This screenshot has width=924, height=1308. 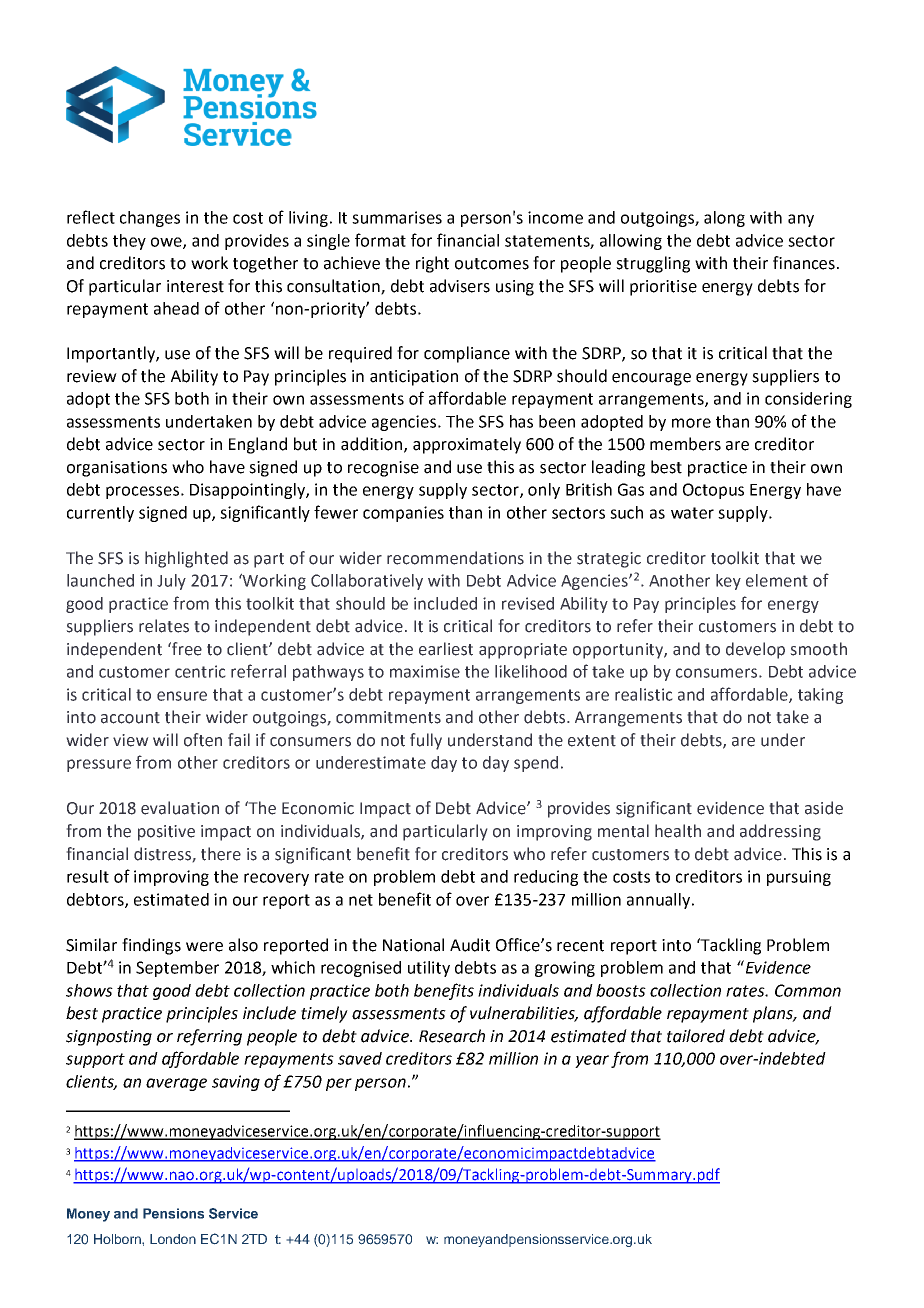 What do you see at coordinates (696, 1036) in the screenshot?
I see `tailored` at bounding box center [696, 1036].
